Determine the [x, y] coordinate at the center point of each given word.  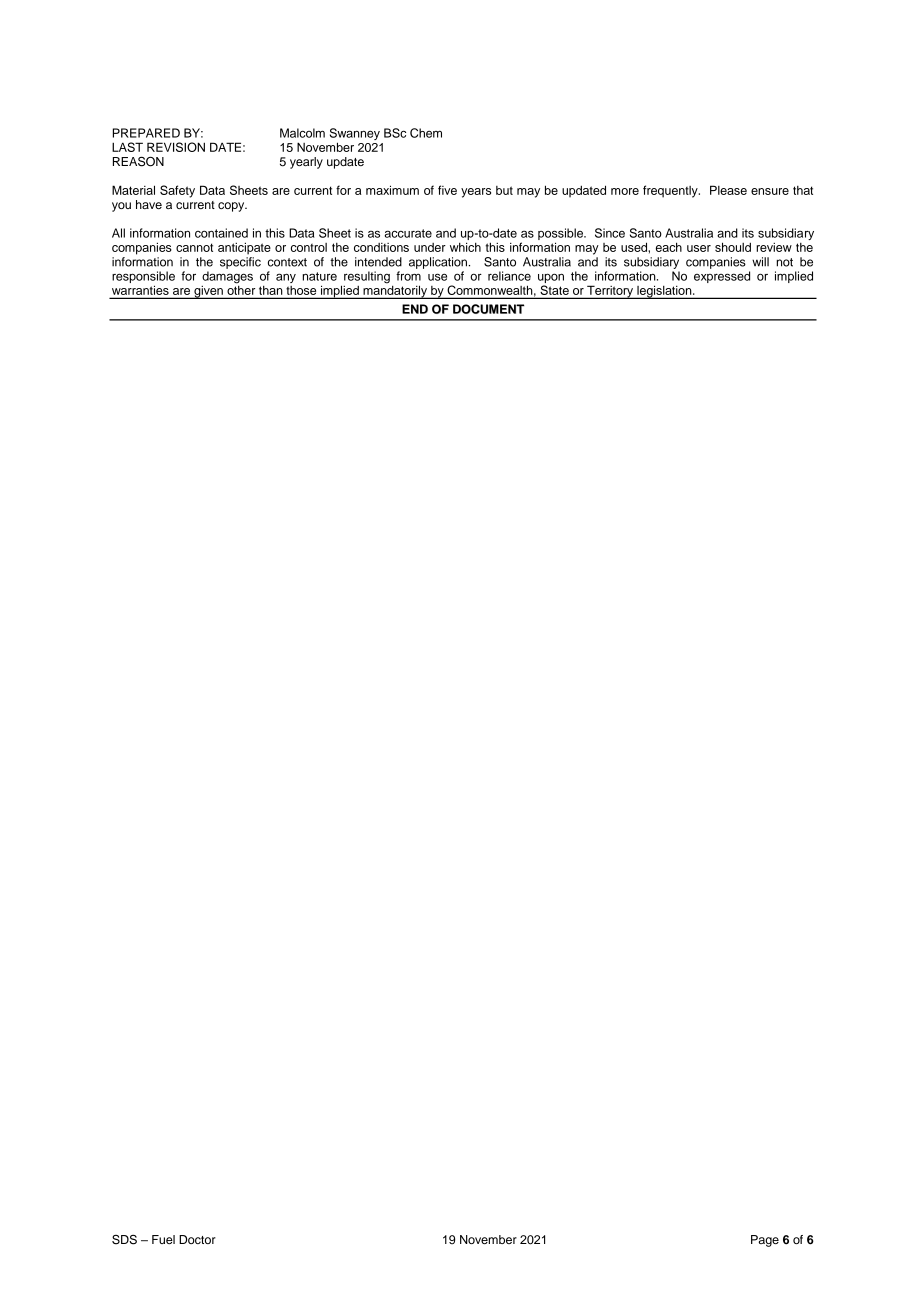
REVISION [176, 147]
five [447, 190]
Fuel [163, 1239]
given [208, 292]
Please [728, 190]
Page [765, 1241]
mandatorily [395, 291]
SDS [124, 1240]
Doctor [197, 1239]
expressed [722, 277]
